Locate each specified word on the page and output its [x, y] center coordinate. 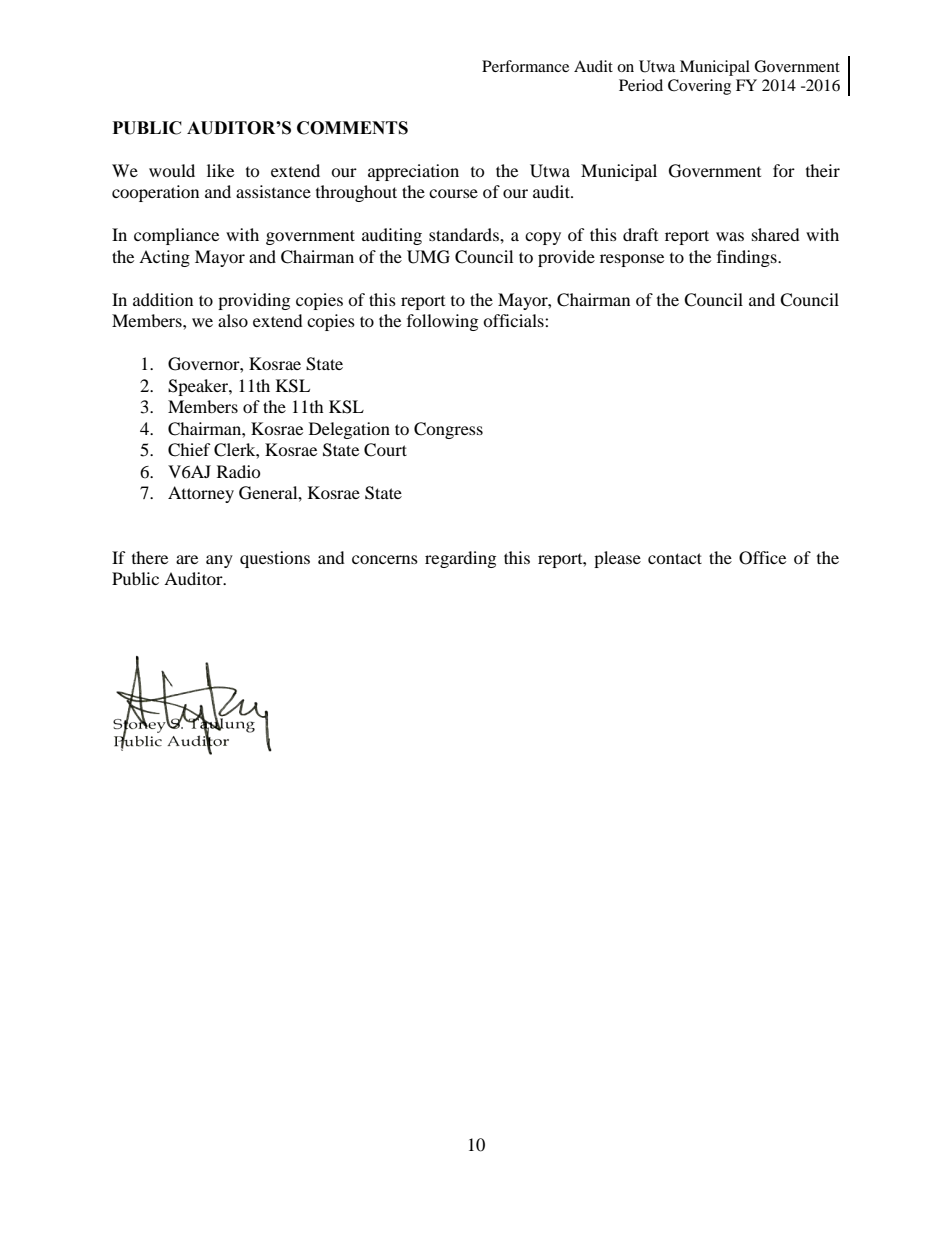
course [453, 193]
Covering [699, 87]
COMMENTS [352, 128]
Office [762, 558]
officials [514, 320]
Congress [448, 430]
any [219, 561]
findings [748, 258]
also [233, 320]
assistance [273, 191]
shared [776, 234]
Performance [525, 66]
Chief [189, 450]
